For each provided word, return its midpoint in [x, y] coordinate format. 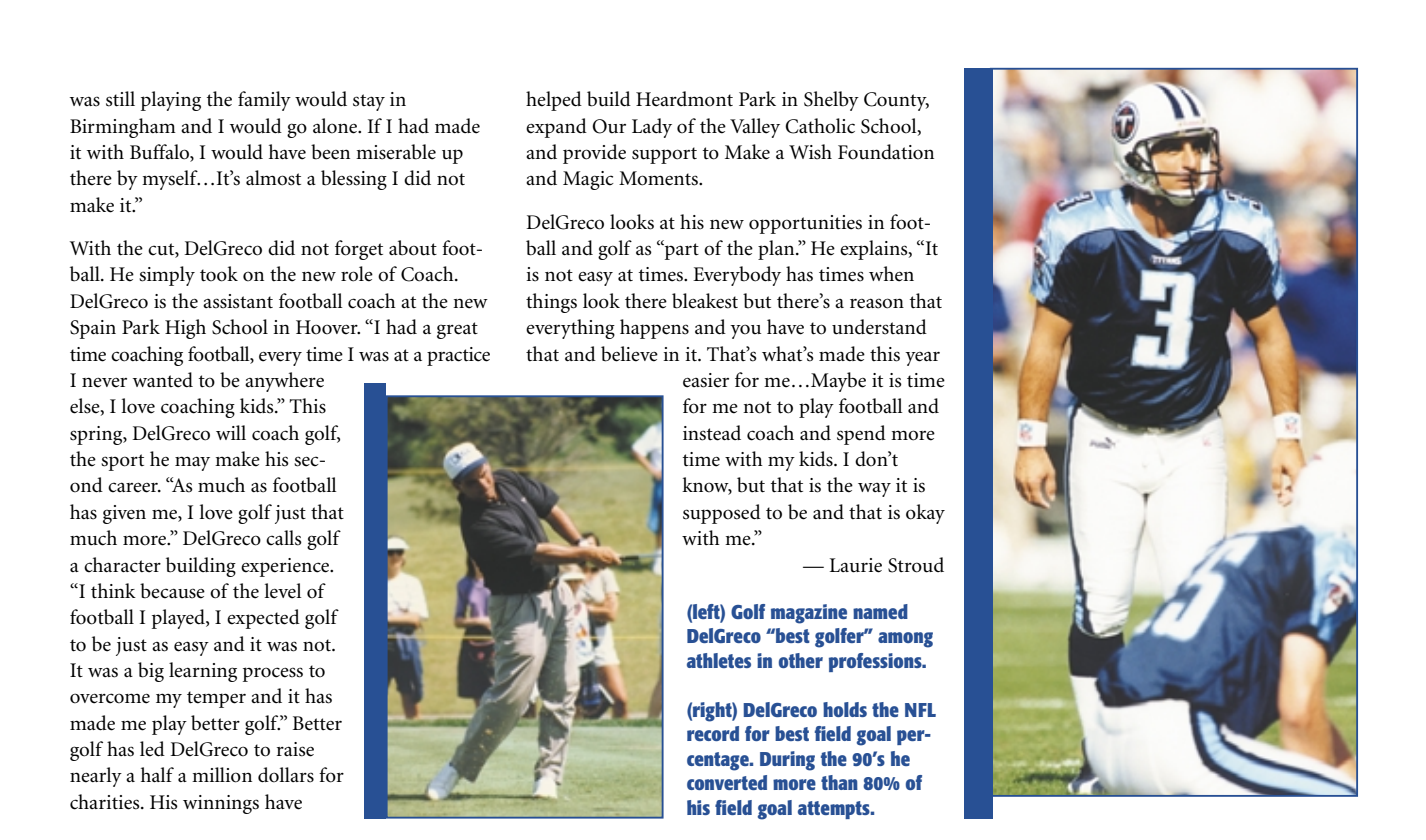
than [839, 782]
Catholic [820, 126]
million [222, 775]
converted [727, 782]
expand [556, 128]
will [231, 432]
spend [861, 435]
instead [712, 433]
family [264, 101]
